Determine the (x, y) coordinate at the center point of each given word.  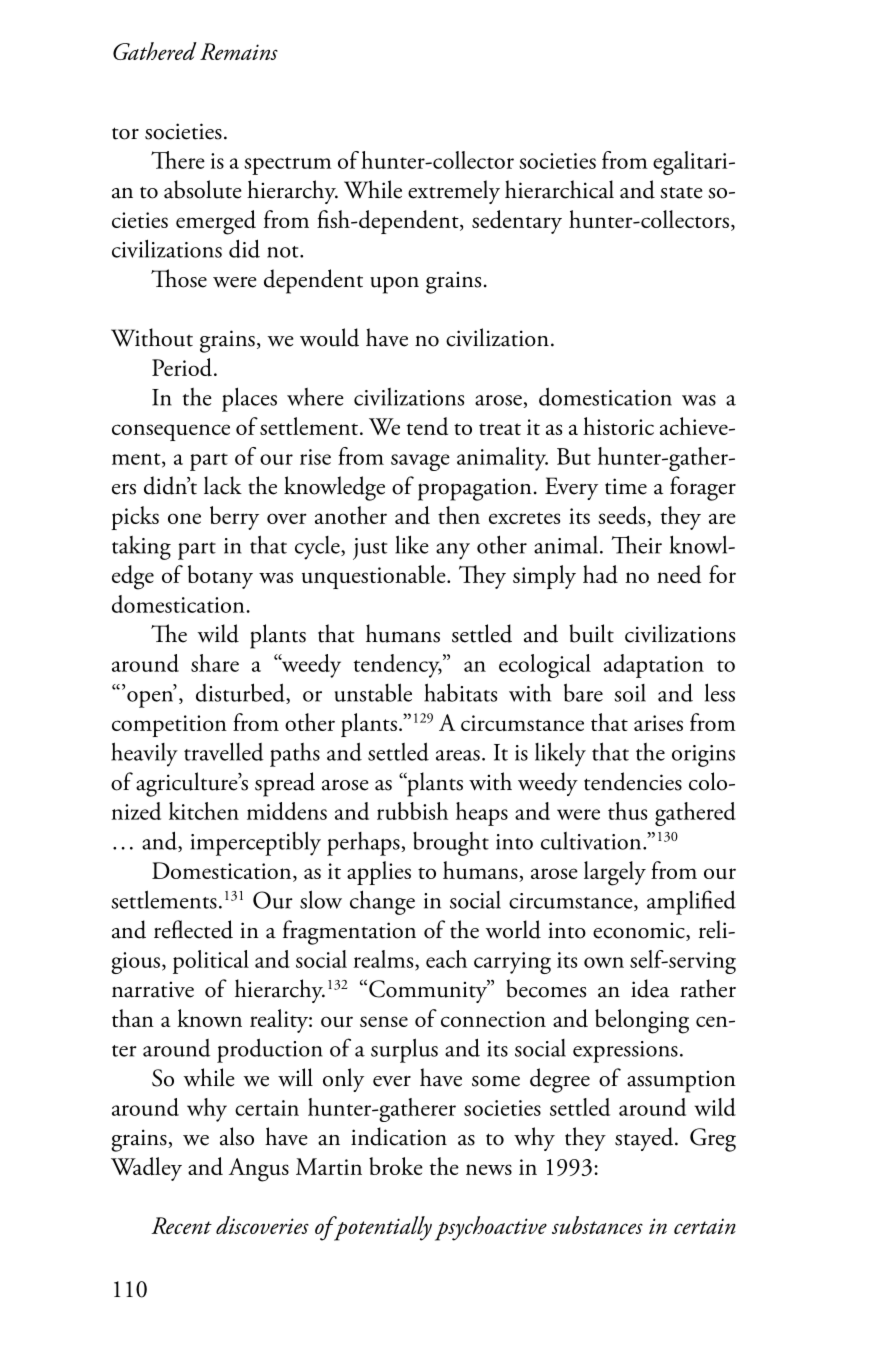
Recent (181, 1225)
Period (183, 367)
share (215, 663)
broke (396, 1166)
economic (640, 931)
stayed (645, 1139)
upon (394, 285)
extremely (454, 192)
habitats (460, 692)
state (681, 192)
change (382, 902)
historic (618, 426)
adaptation (654, 666)
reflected (193, 929)
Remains (239, 51)
